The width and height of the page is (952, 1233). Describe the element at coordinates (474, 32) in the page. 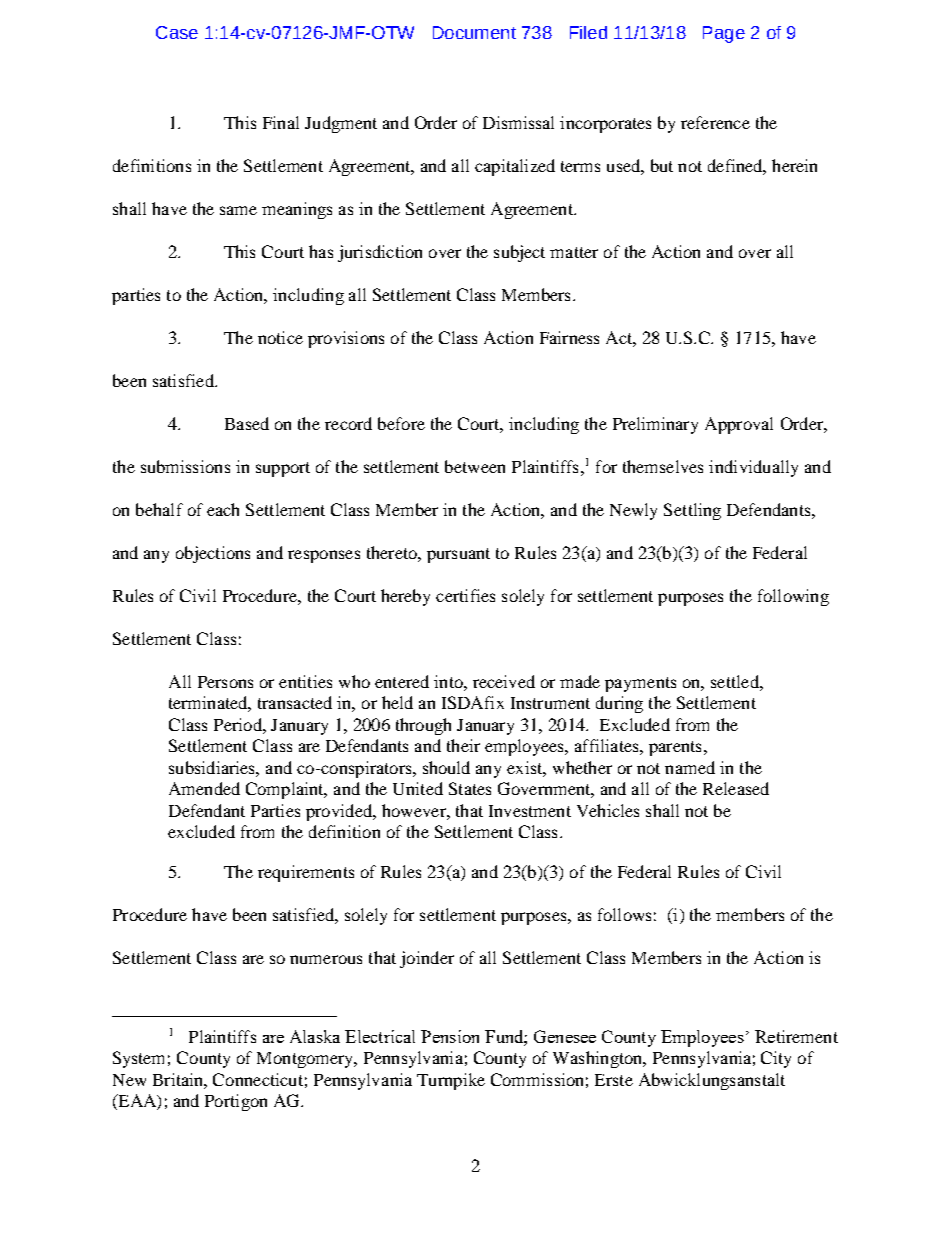

I see `Document` at that location.
